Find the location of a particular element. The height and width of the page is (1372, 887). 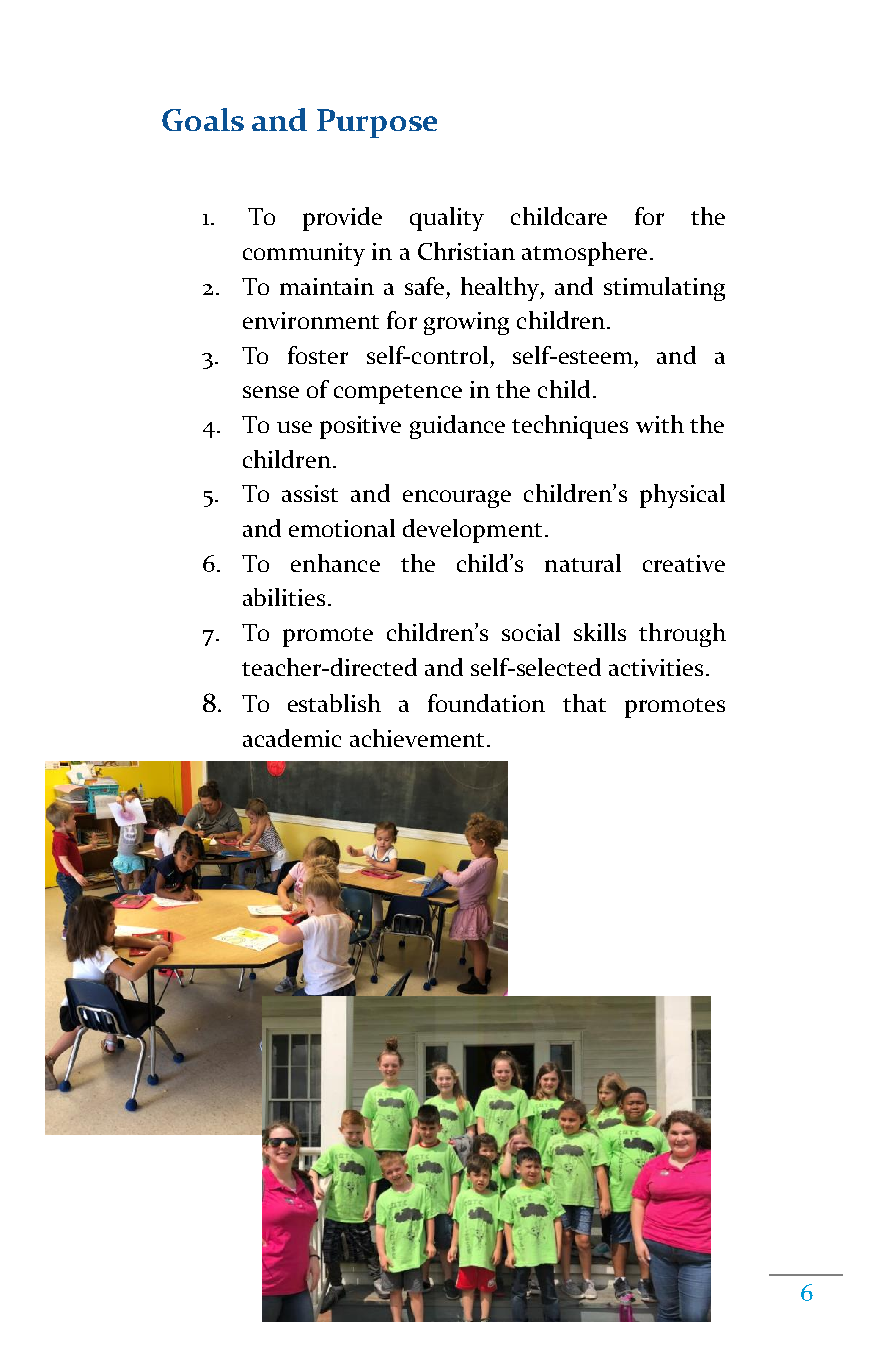

Purpose is located at coordinates (377, 123).
